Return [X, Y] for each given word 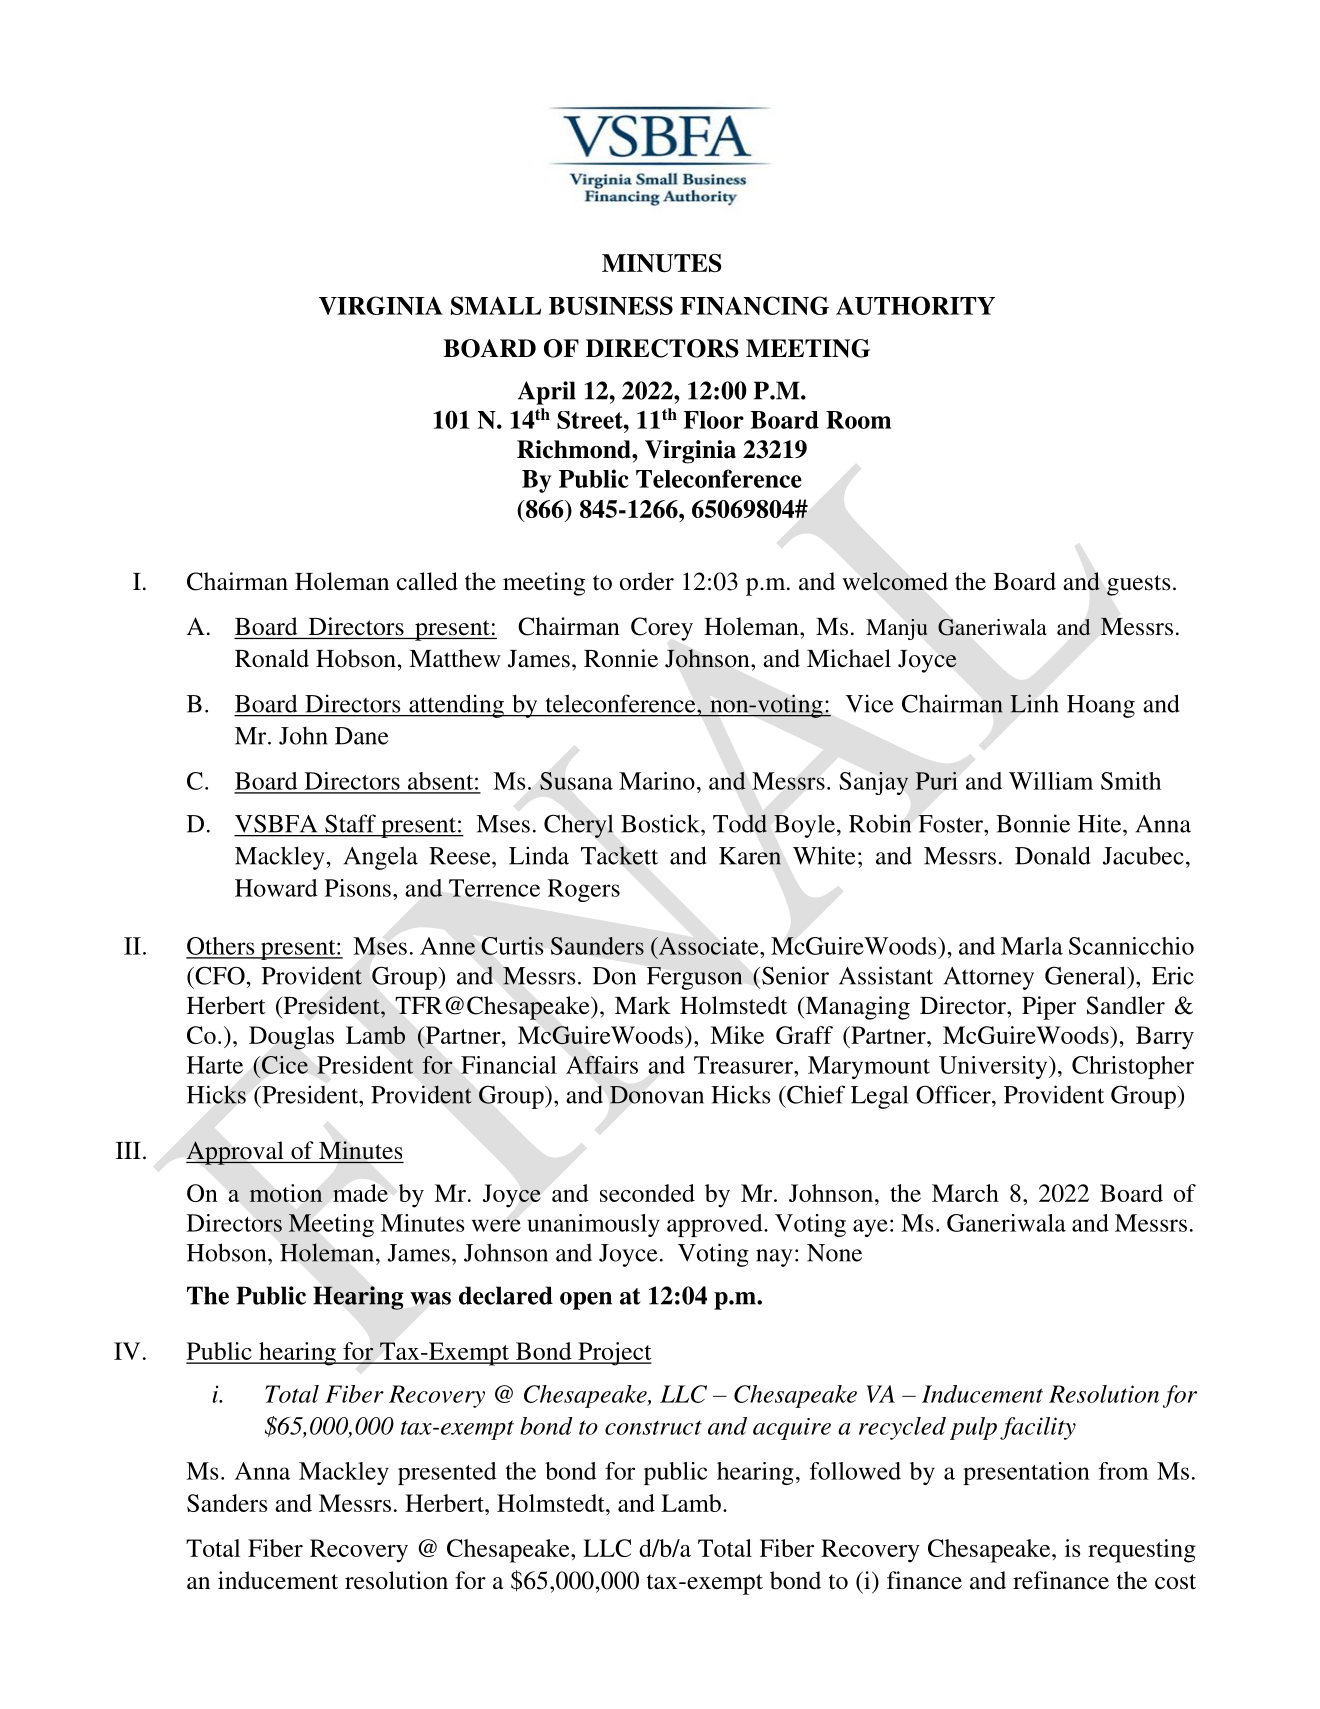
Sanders [227, 1503]
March [965, 1193]
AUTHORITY [915, 305]
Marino [657, 781]
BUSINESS [611, 305]
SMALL [496, 305]
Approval [236, 1153]
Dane [362, 736]
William [1051, 781]
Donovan [657, 1095]
